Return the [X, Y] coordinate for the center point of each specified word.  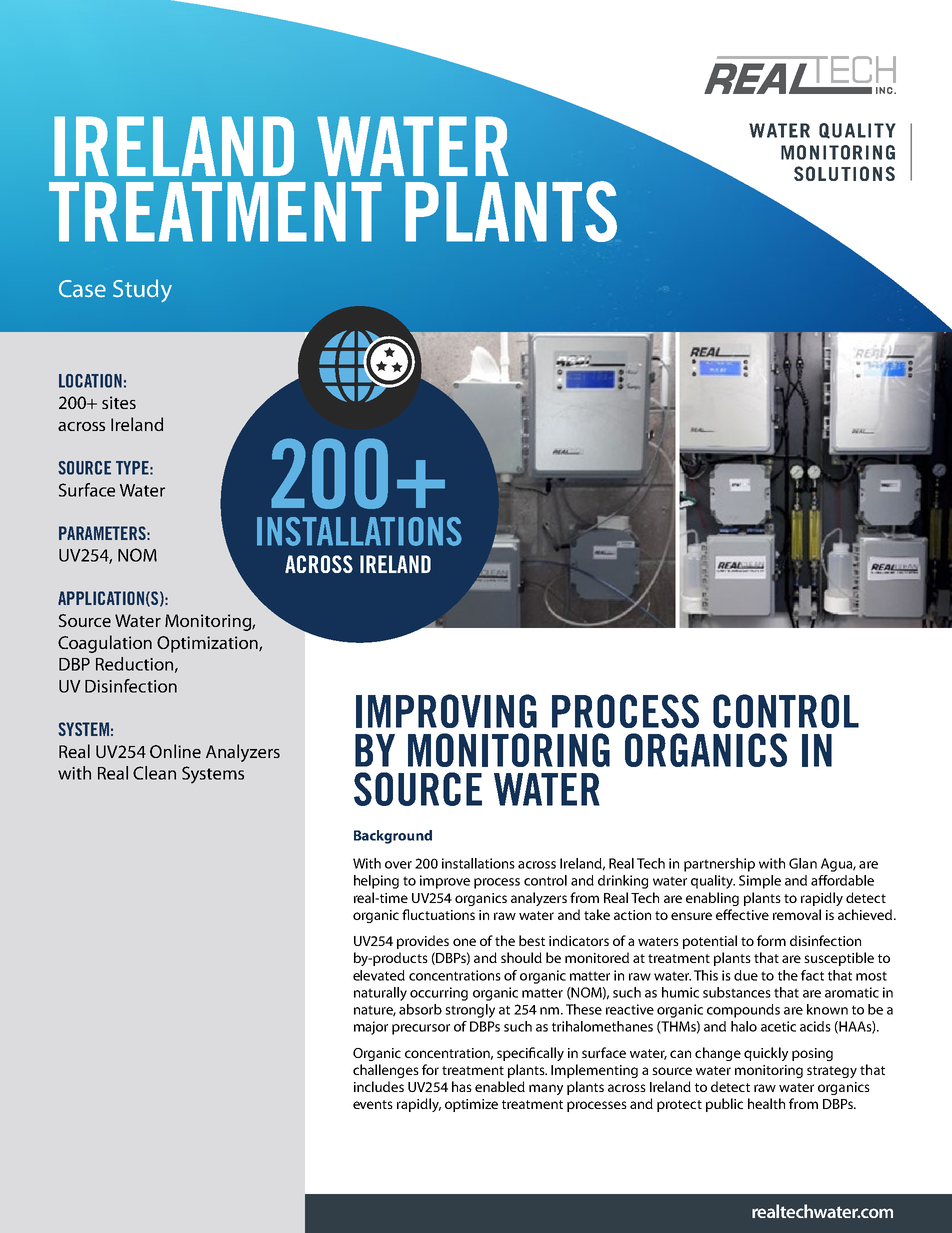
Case [82, 289]
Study [142, 290]
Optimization [208, 644]
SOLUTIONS [844, 173]
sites [119, 402]
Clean [154, 773]
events [373, 1104]
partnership [719, 865]
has [462, 1086]
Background [393, 837]
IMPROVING [446, 711]
